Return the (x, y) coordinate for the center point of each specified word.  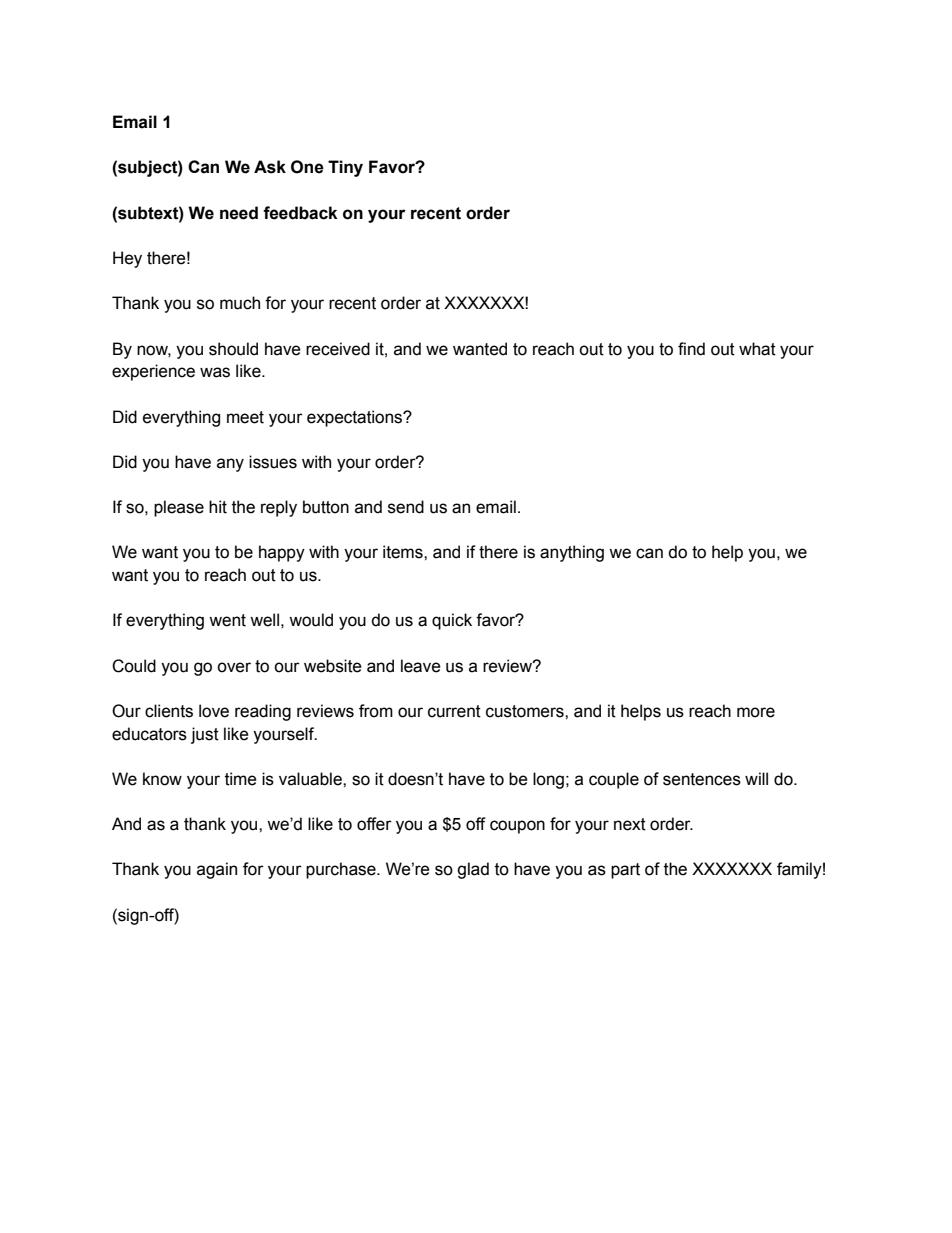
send (406, 507)
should (233, 349)
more (756, 712)
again (217, 870)
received (338, 349)
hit (218, 507)
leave (421, 666)
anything (572, 553)
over (234, 667)
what (757, 349)
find (691, 349)
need (239, 213)
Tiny (345, 168)
